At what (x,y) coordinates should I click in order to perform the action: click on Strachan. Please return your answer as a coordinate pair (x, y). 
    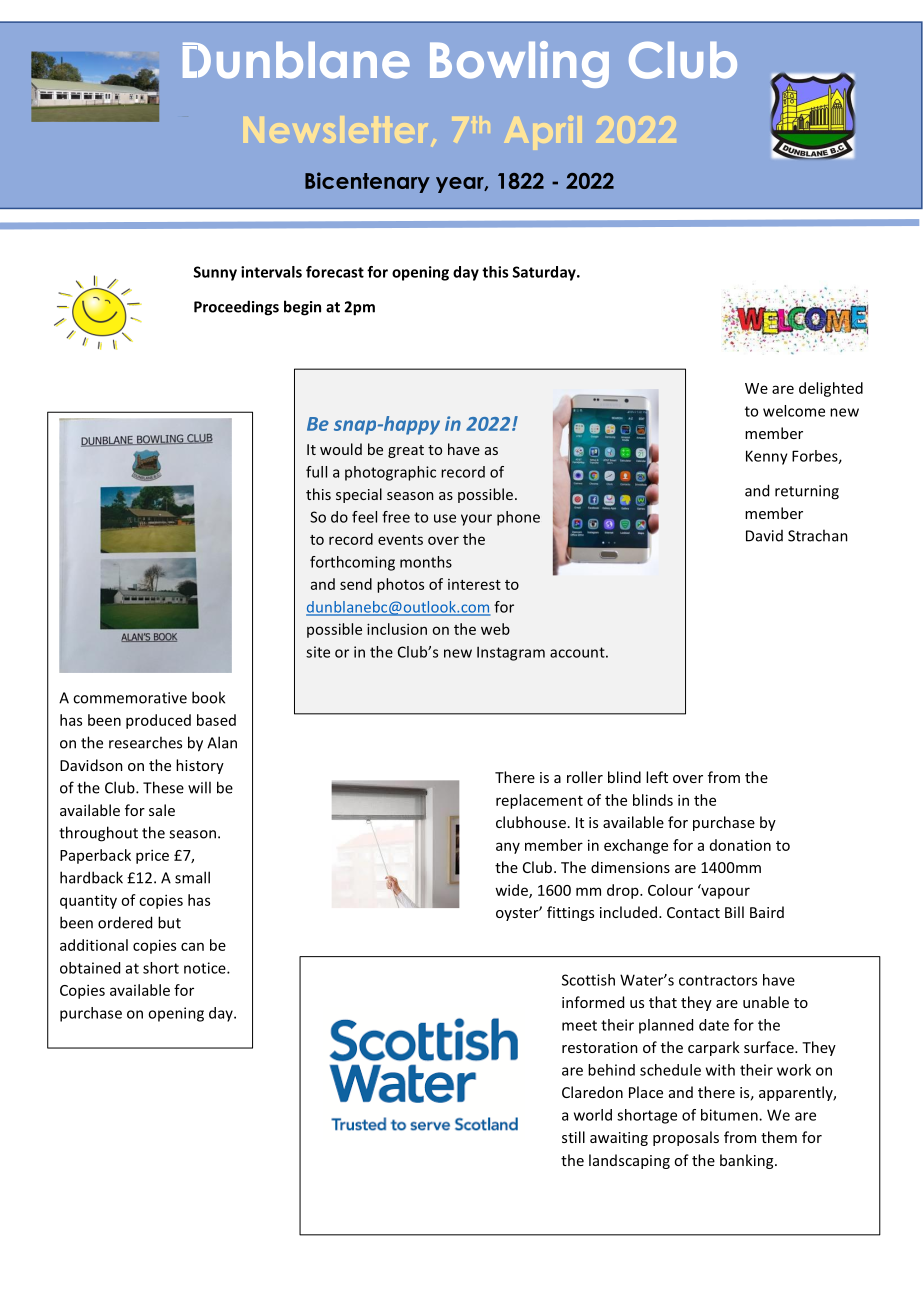
    Looking at the image, I should click on (818, 535).
